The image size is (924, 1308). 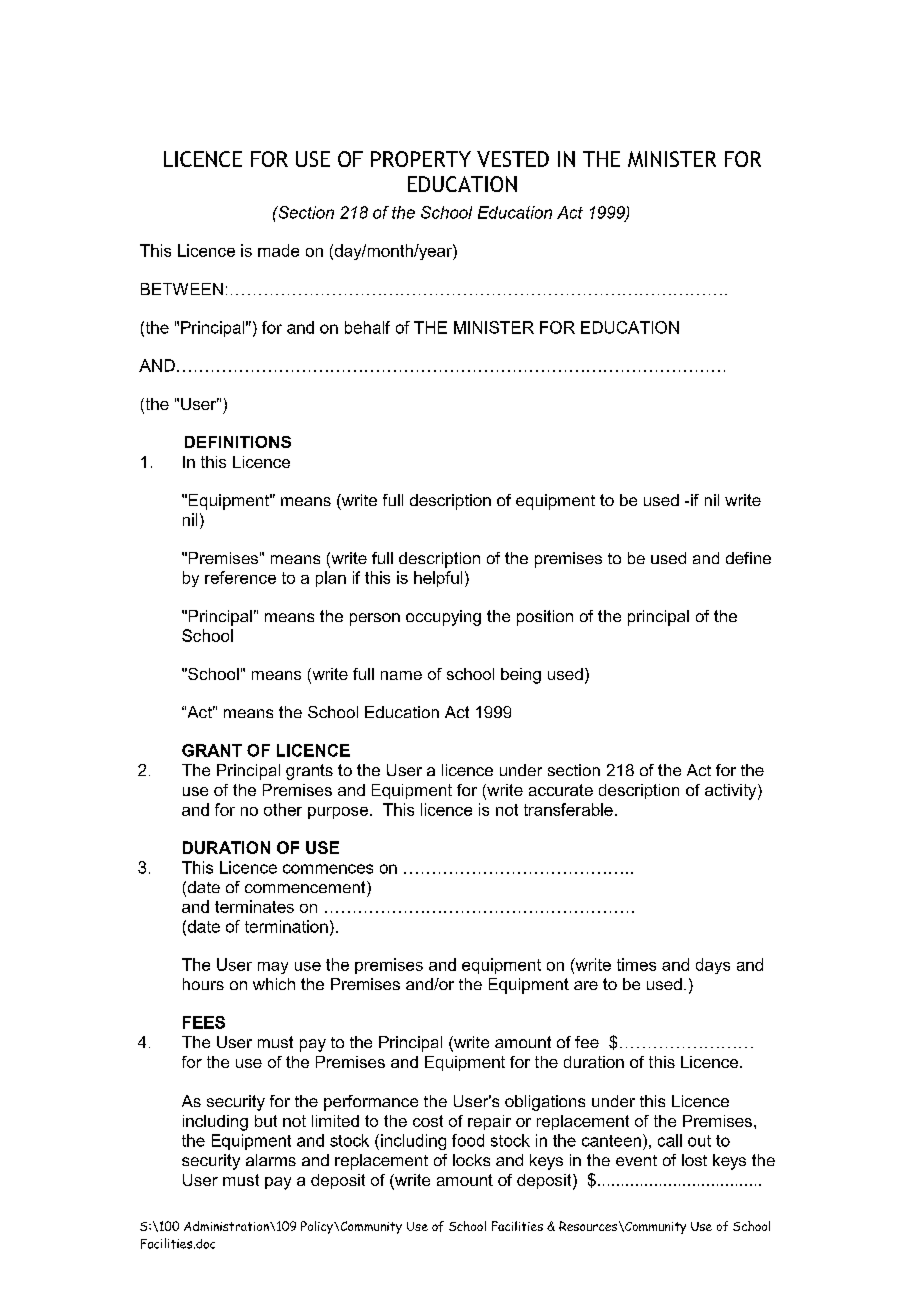 I want to click on call, so click(x=670, y=1140).
